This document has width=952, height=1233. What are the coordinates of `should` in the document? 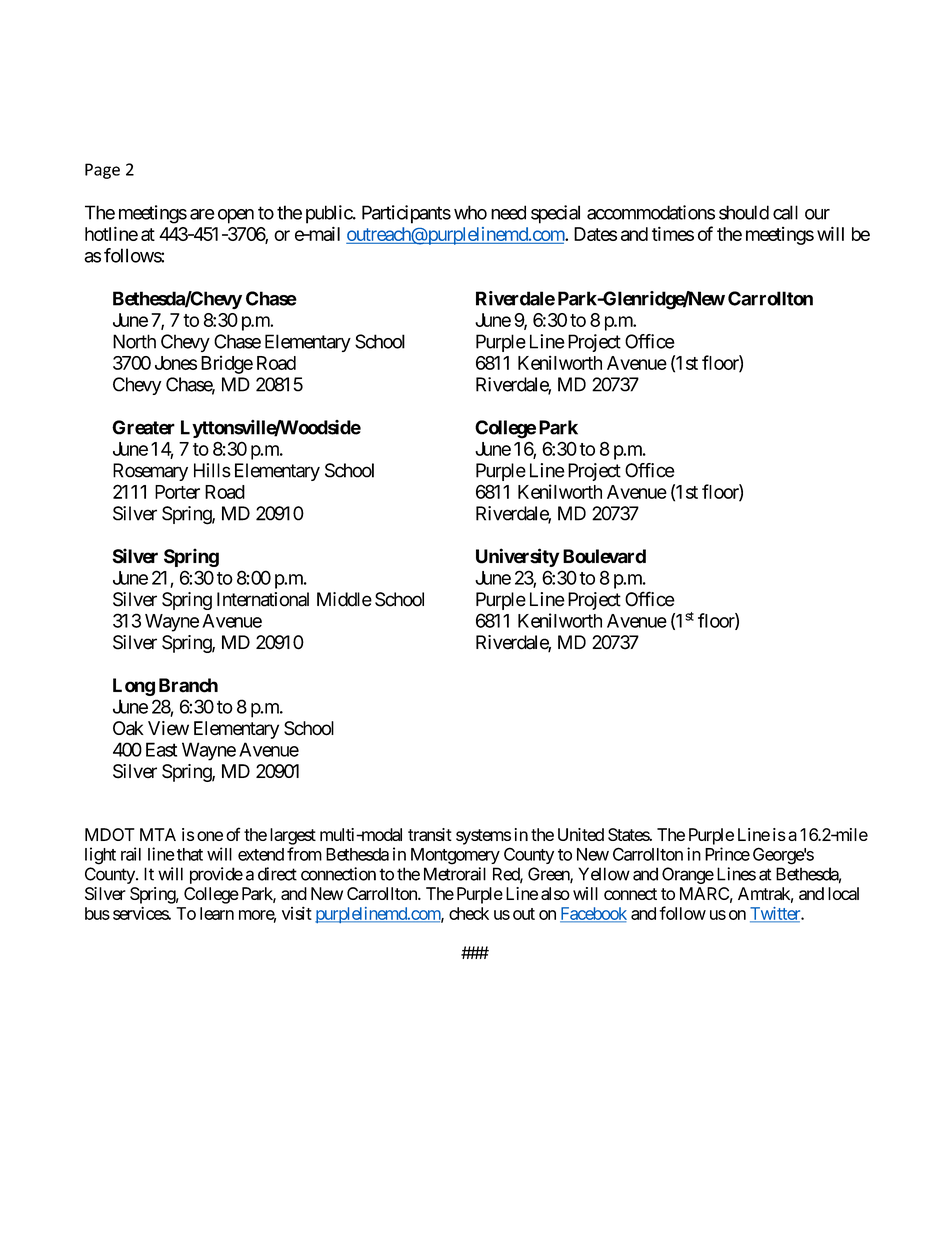 It's located at (744, 212).
